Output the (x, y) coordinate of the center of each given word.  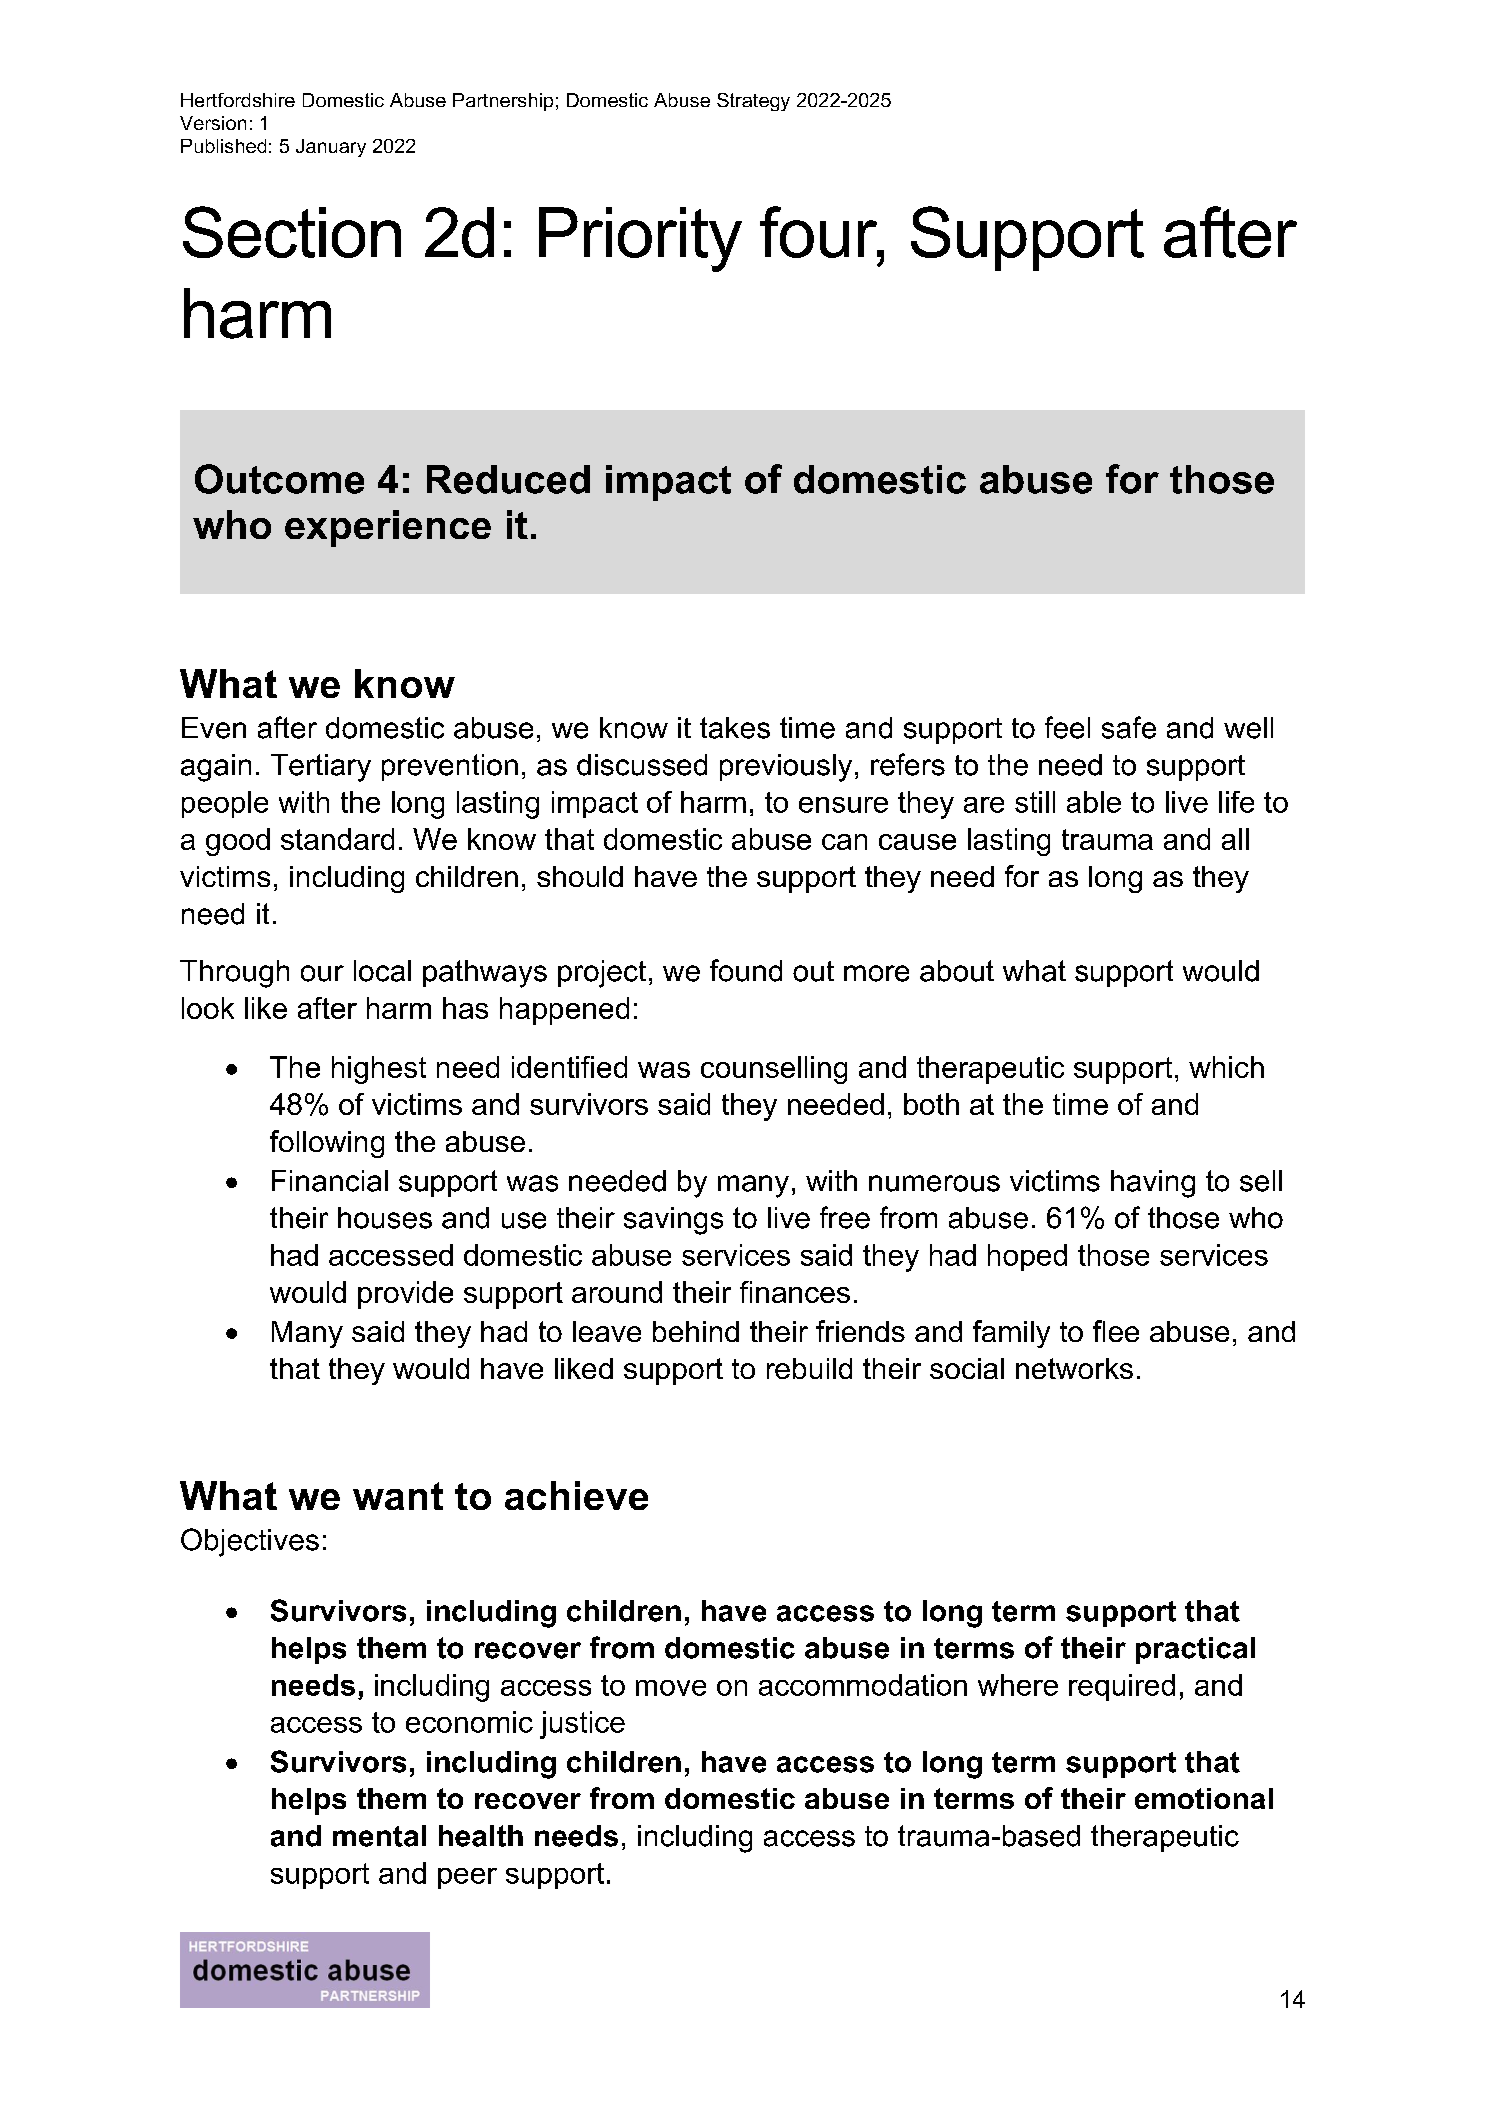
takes (735, 728)
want (398, 1496)
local (382, 971)
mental (379, 1836)
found (746, 970)
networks (1074, 1368)
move (671, 1688)
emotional (1204, 1798)
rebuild (809, 1368)
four (820, 232)
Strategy (753, 102)
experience (388, 528)
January (331, 148)
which (1226, 1067)
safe (1129, 727)
